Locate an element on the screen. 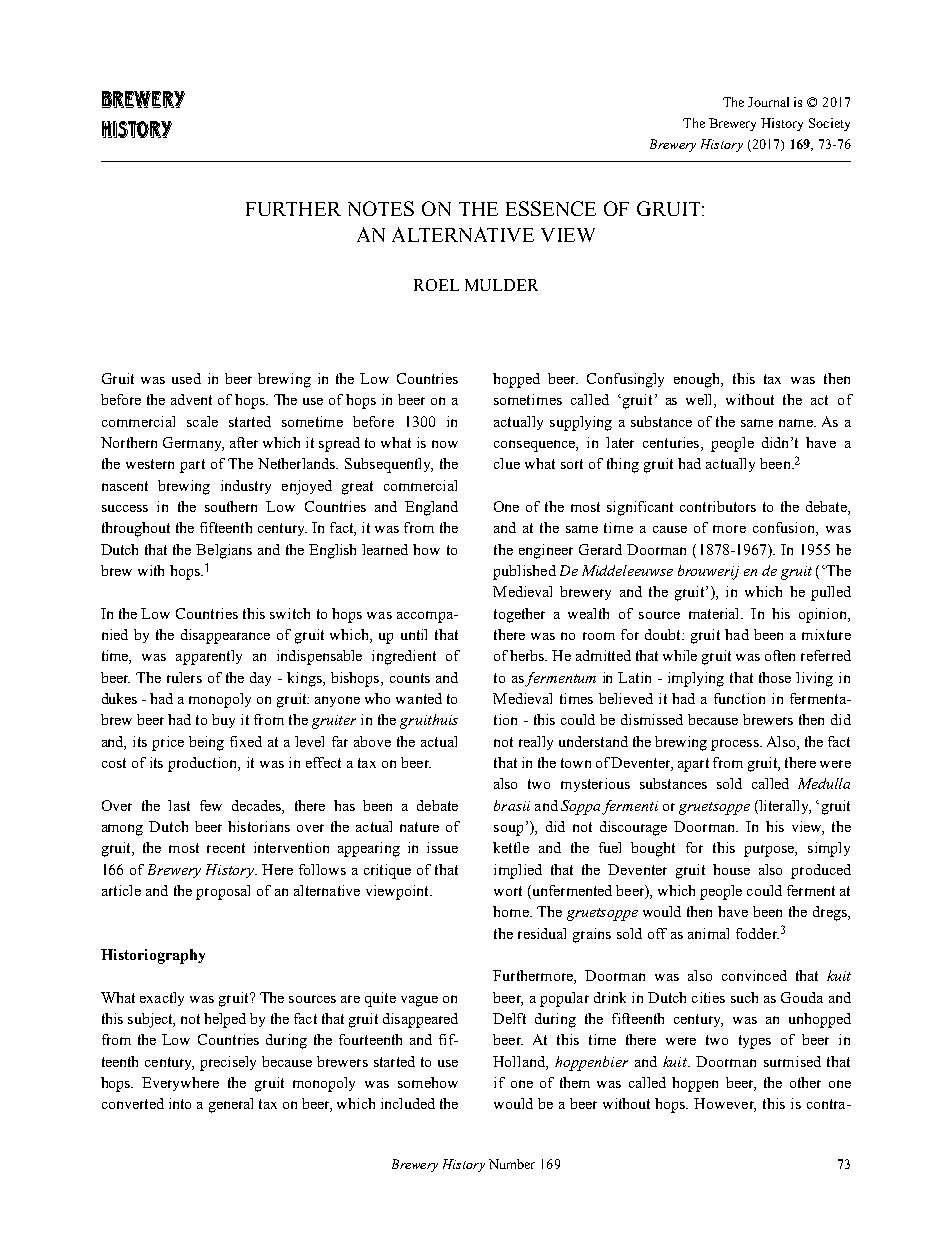  ESSENCE is located at coordinates (551, 208).
